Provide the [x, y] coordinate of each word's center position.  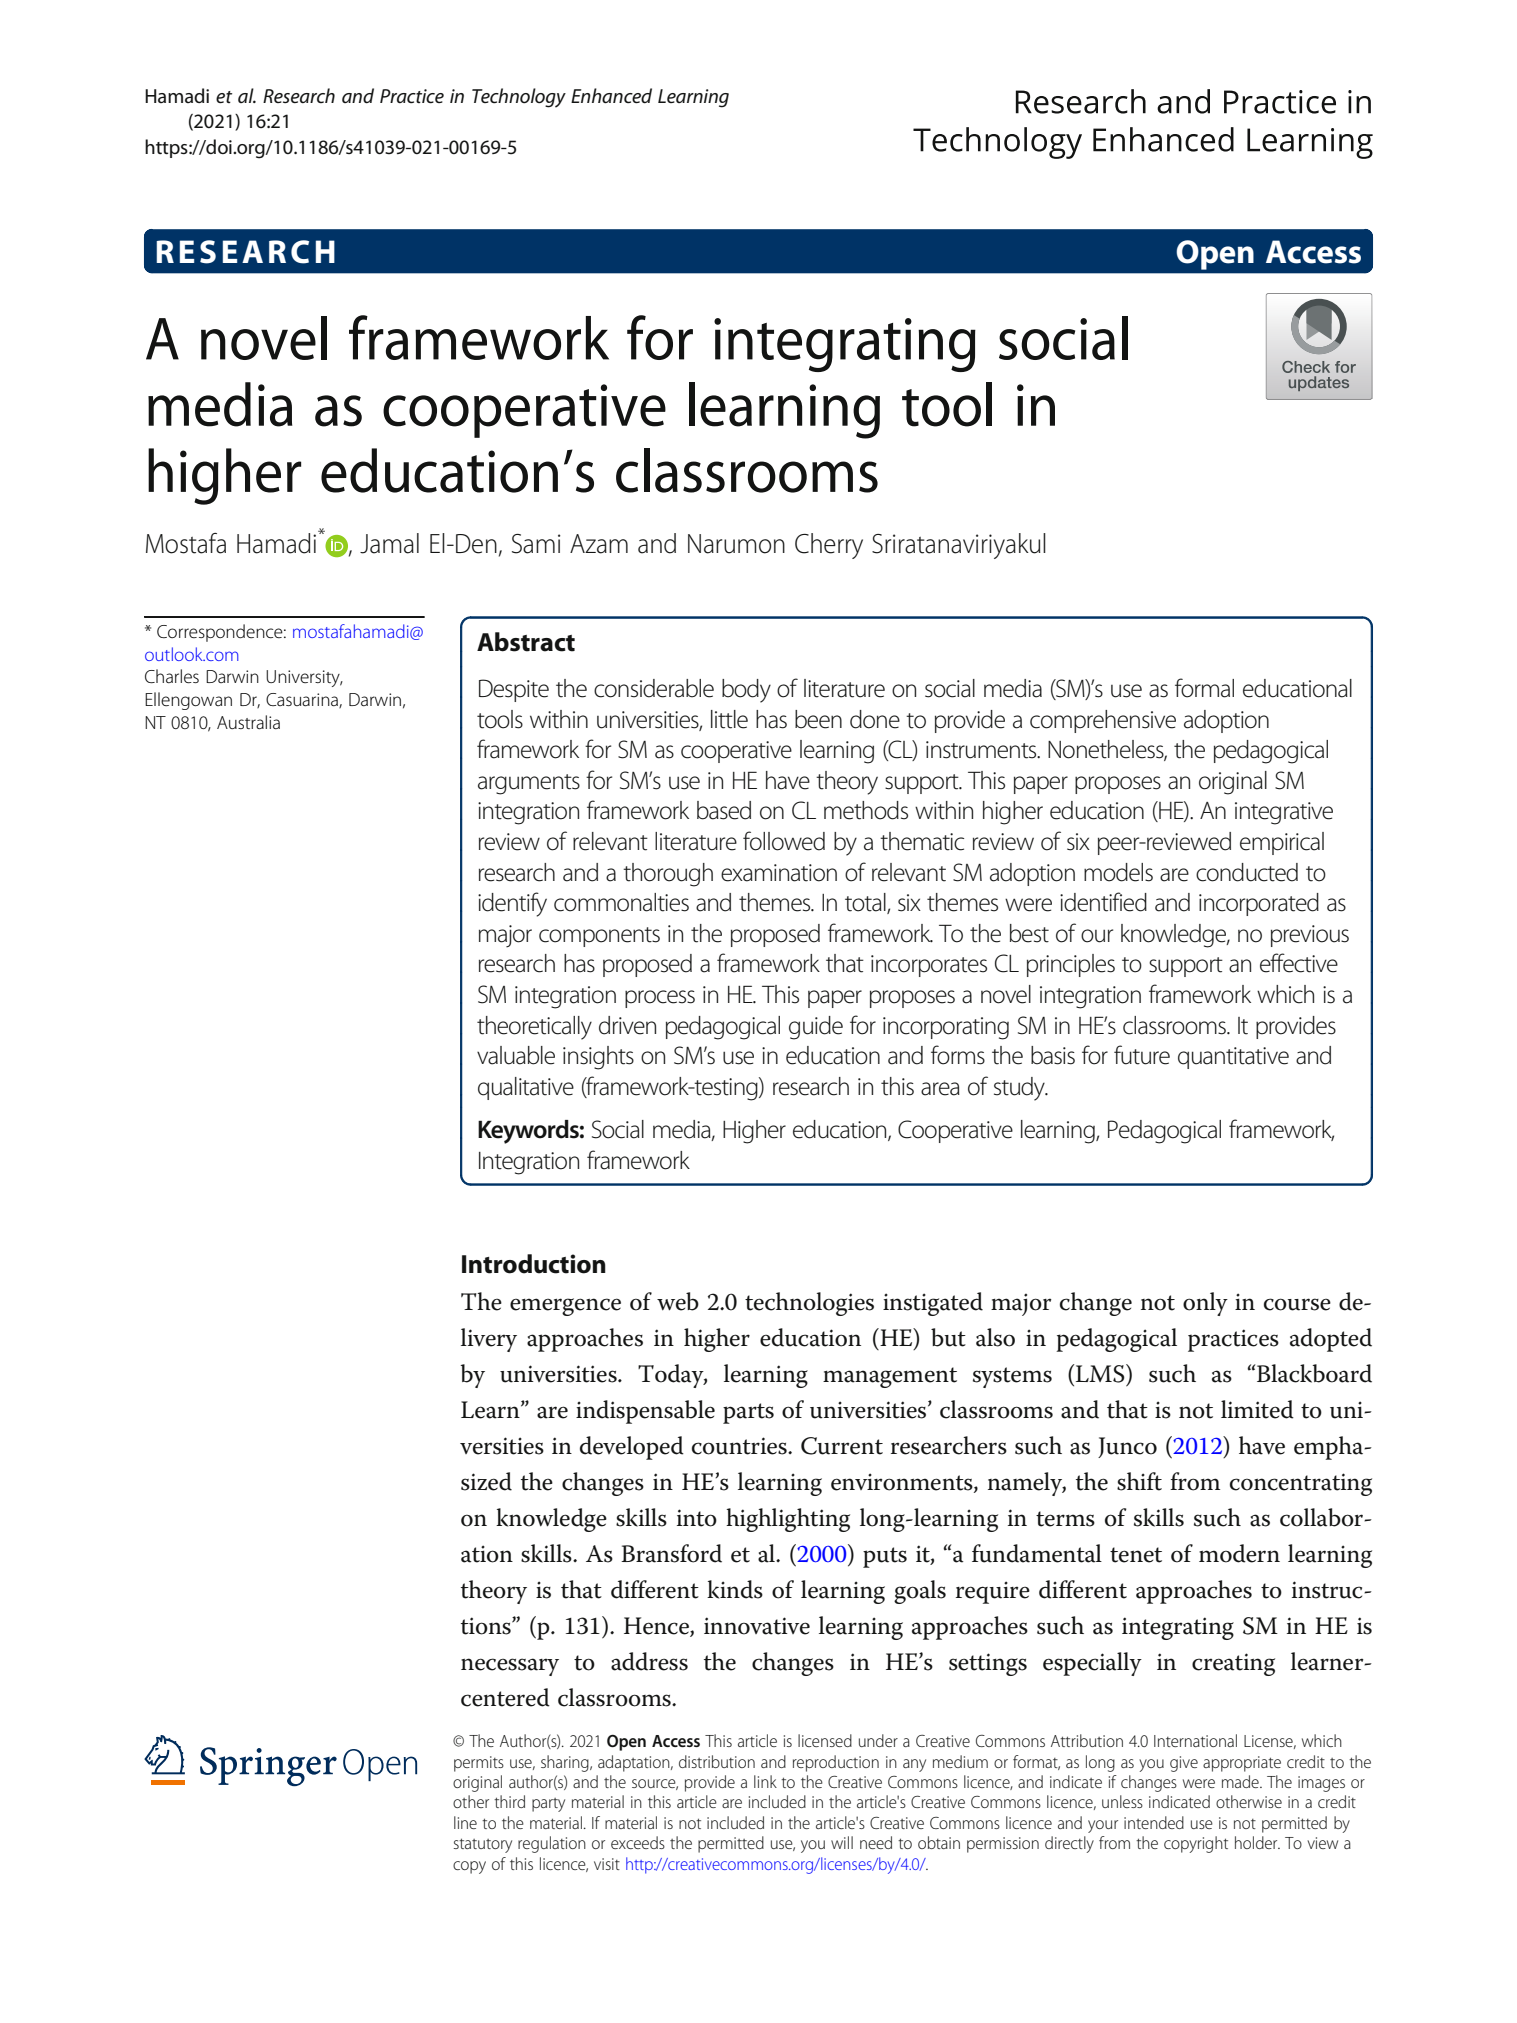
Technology [519, 98]
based [724, 810]
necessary [510, 1667]
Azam [599, 544]
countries [740, 1446]
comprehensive [1103, 721]
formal [1204, 688]
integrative [1284, 813]
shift [1139, 1481]
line [465, 1822]
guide [816, 1028]
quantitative [1233, 1058]
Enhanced [611, 96]
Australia [248, 722]
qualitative [526, 1088]
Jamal [389, 543]
